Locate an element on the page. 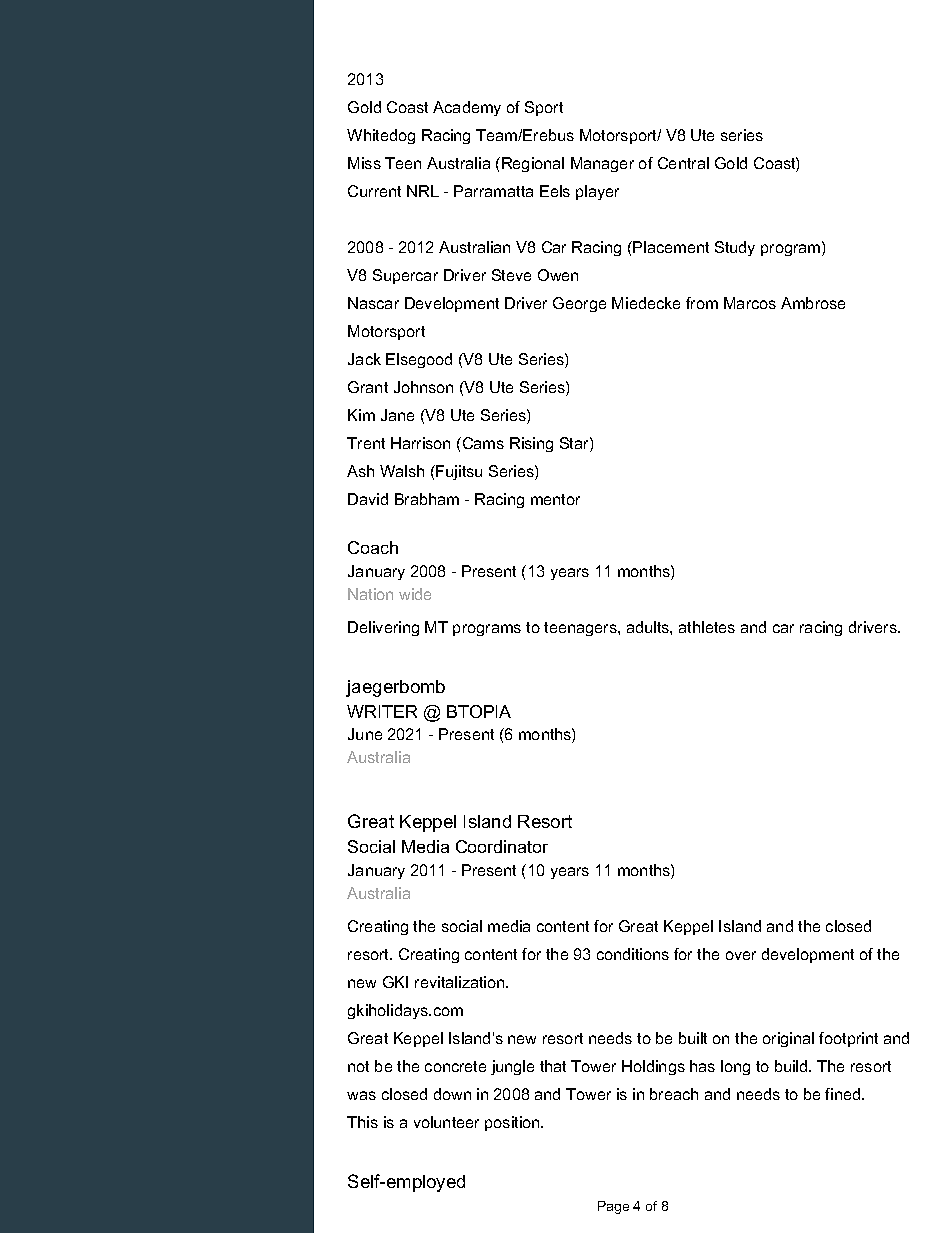  Manager is located at coordinates (602, 164).
